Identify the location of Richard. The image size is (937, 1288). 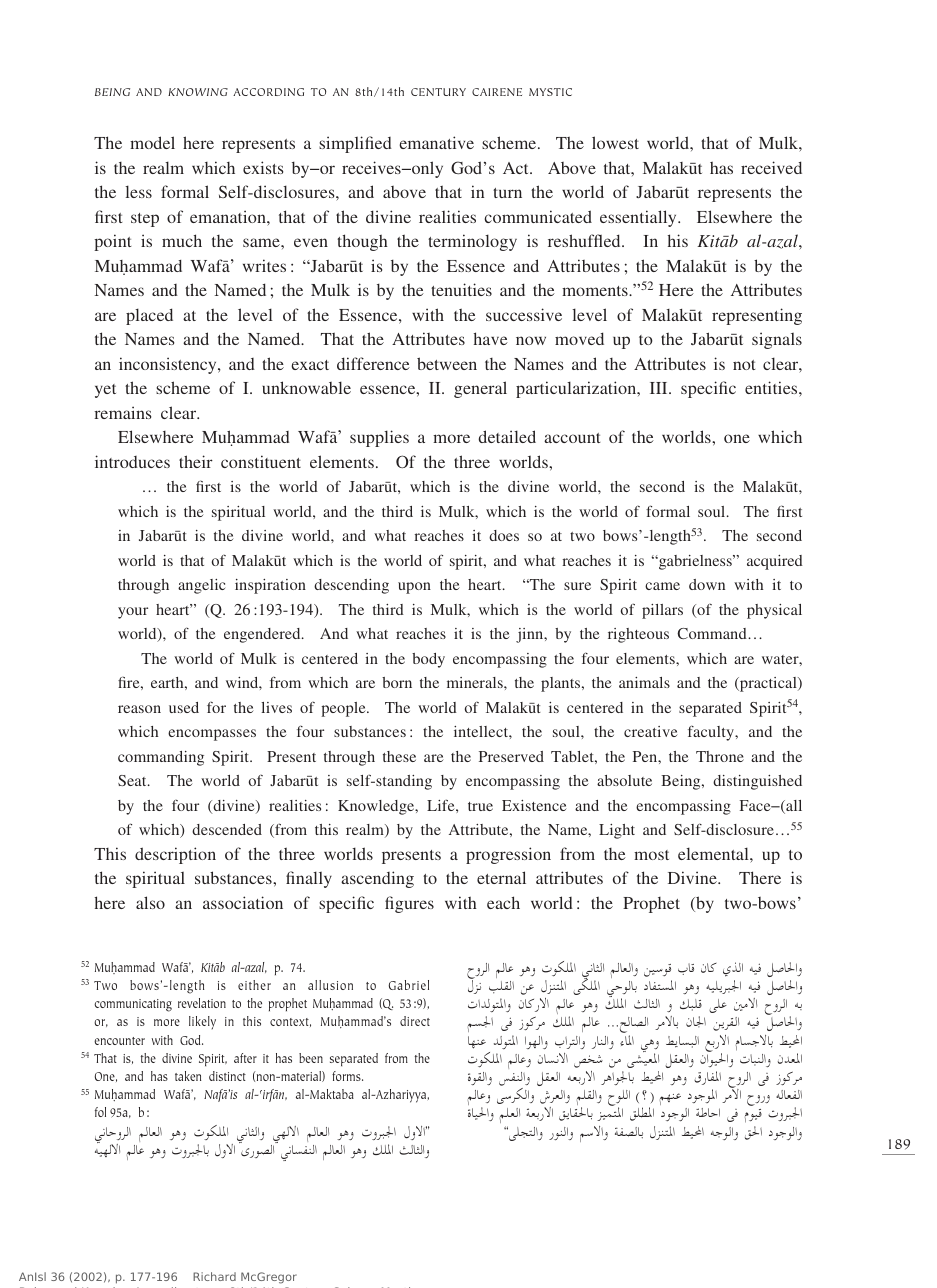
(214, 1276).
